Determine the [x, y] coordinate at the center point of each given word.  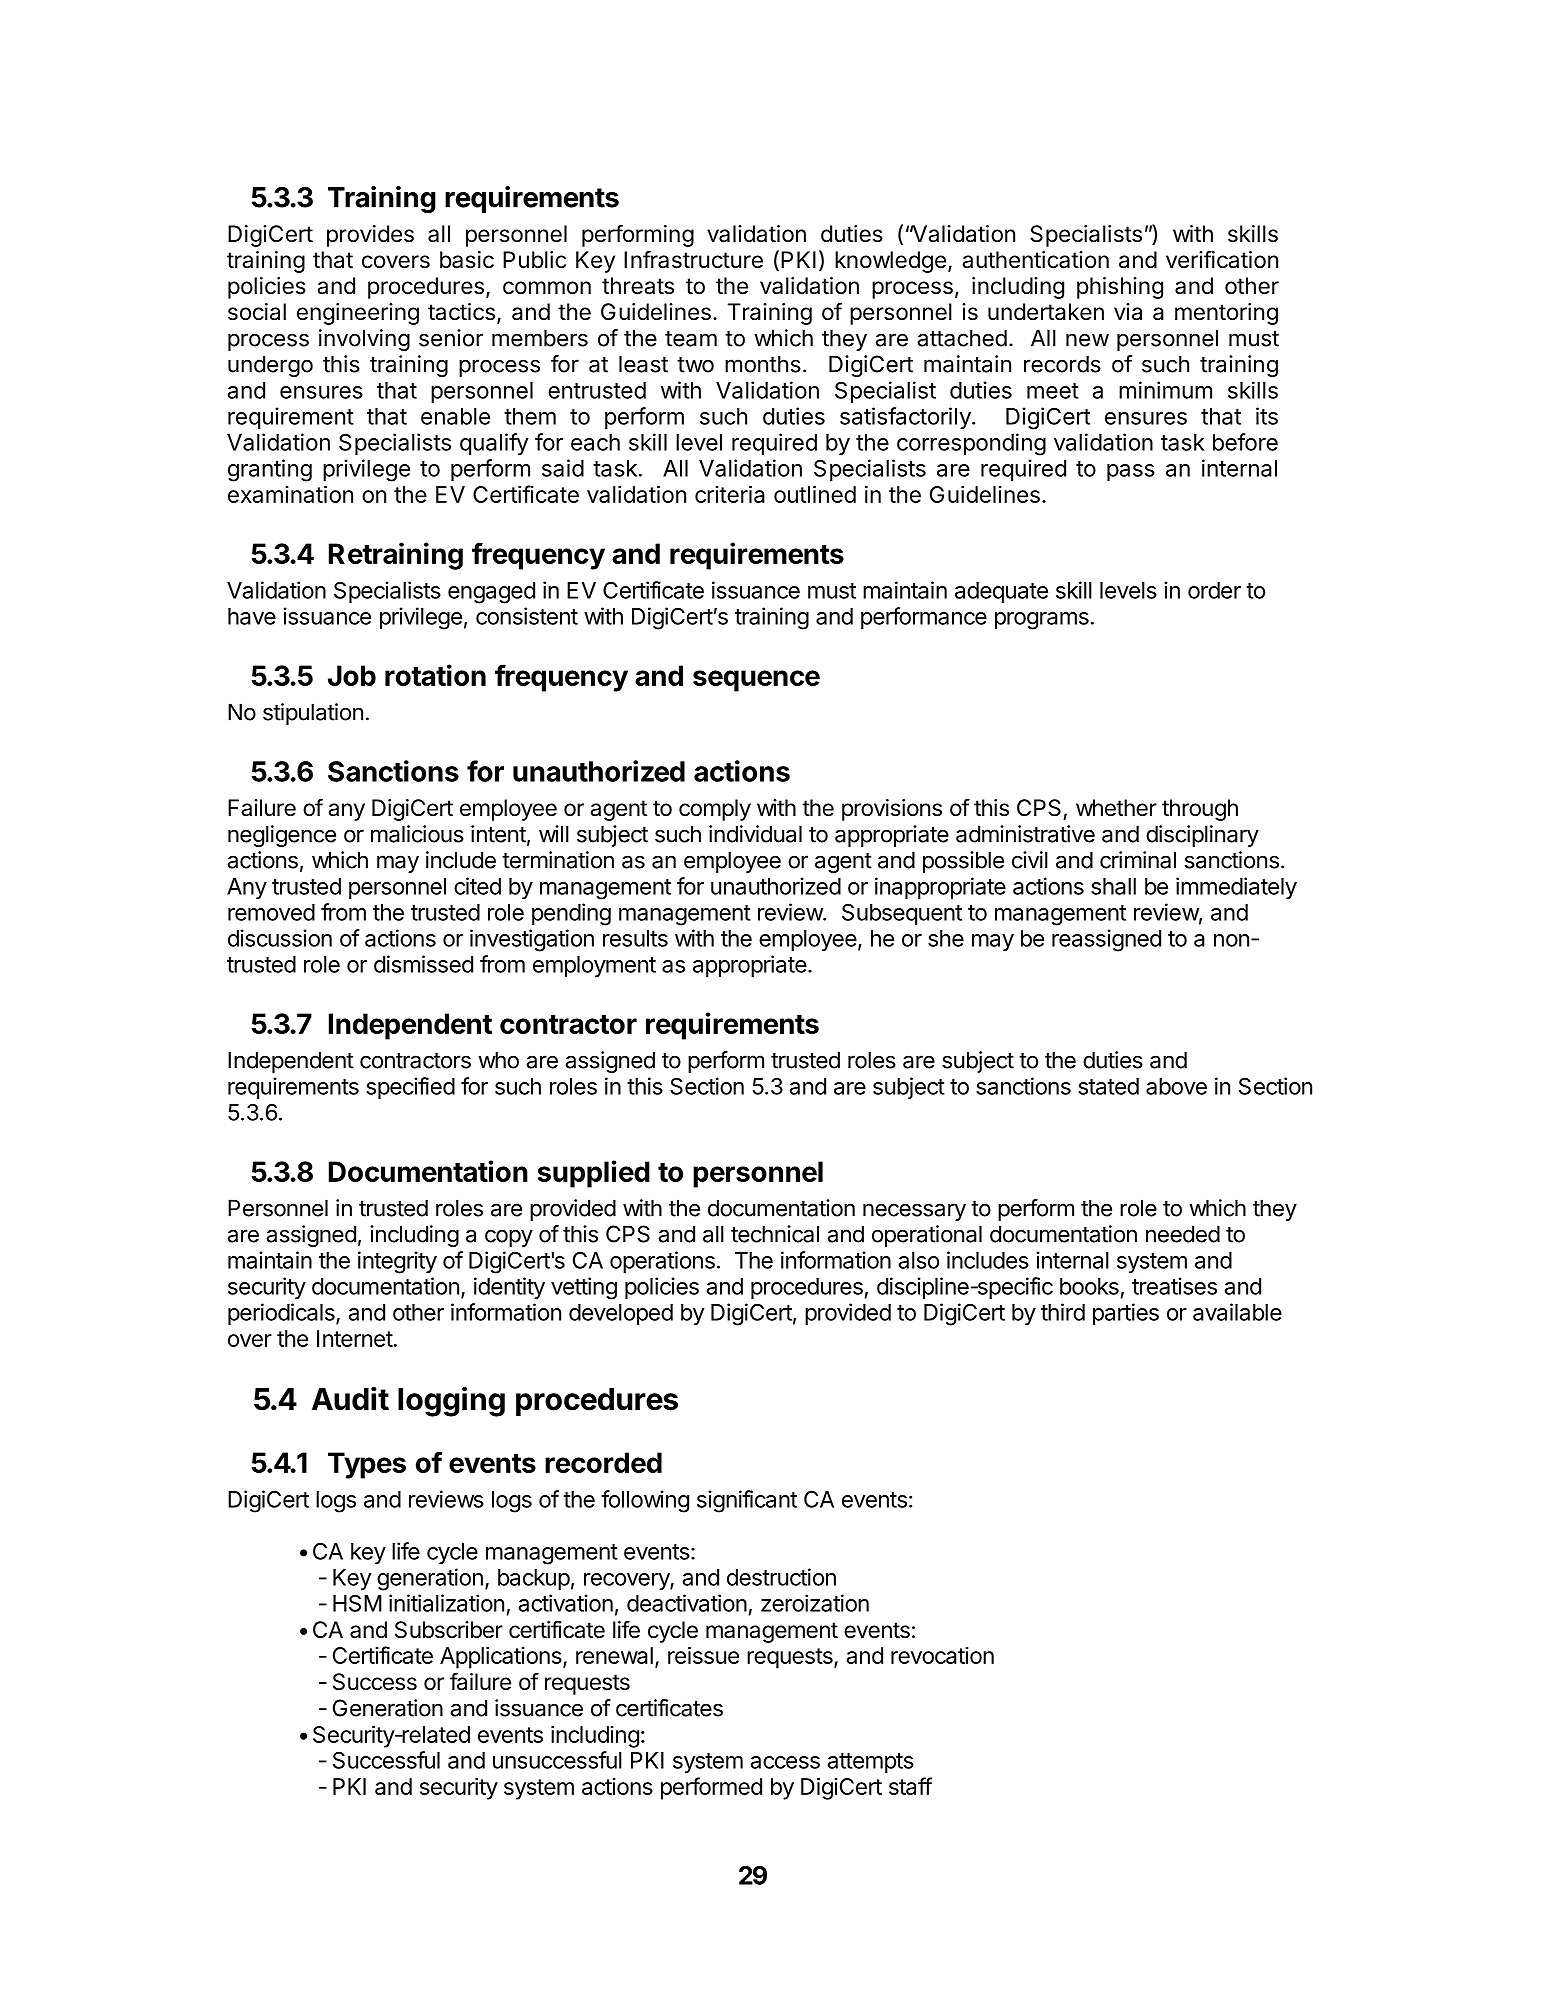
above [1176, 1086]
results [635, 938]
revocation [942, 1655]
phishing [1120, 288]
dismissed [423, 964]
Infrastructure [693, 259]
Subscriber [449, 1630]
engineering [358, 314]
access [785, 1762]
